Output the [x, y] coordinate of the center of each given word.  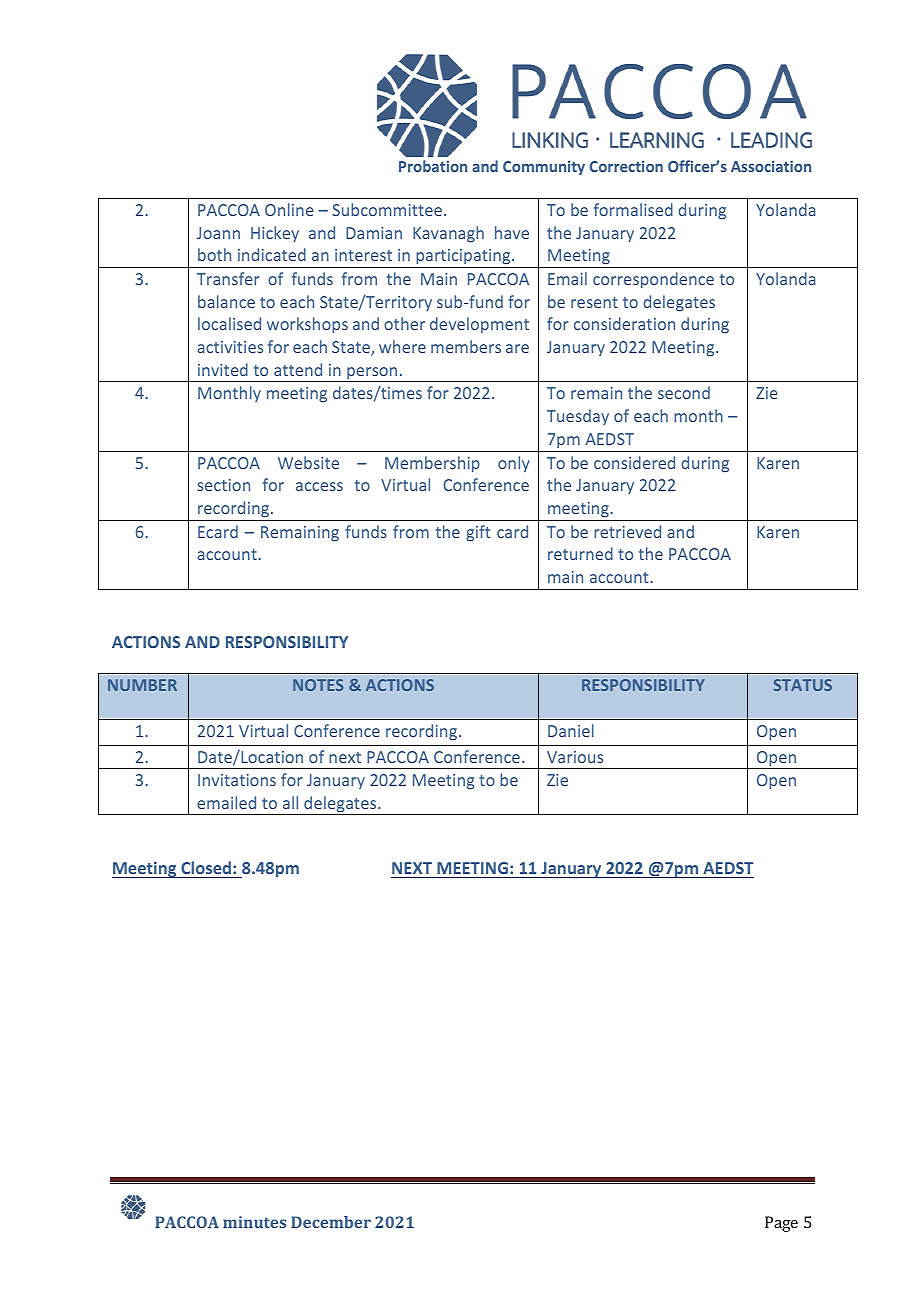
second [684, 392]
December [331, 1222]
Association [771, 166]
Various [575, 757]
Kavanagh [448, 234]
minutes [254, 1222]
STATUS [803, 685]
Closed [206, 867]
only [514, 464]
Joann [218, 233]
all [290, 802]
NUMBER [142, 685]
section [223, 485]
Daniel [571, 730]
